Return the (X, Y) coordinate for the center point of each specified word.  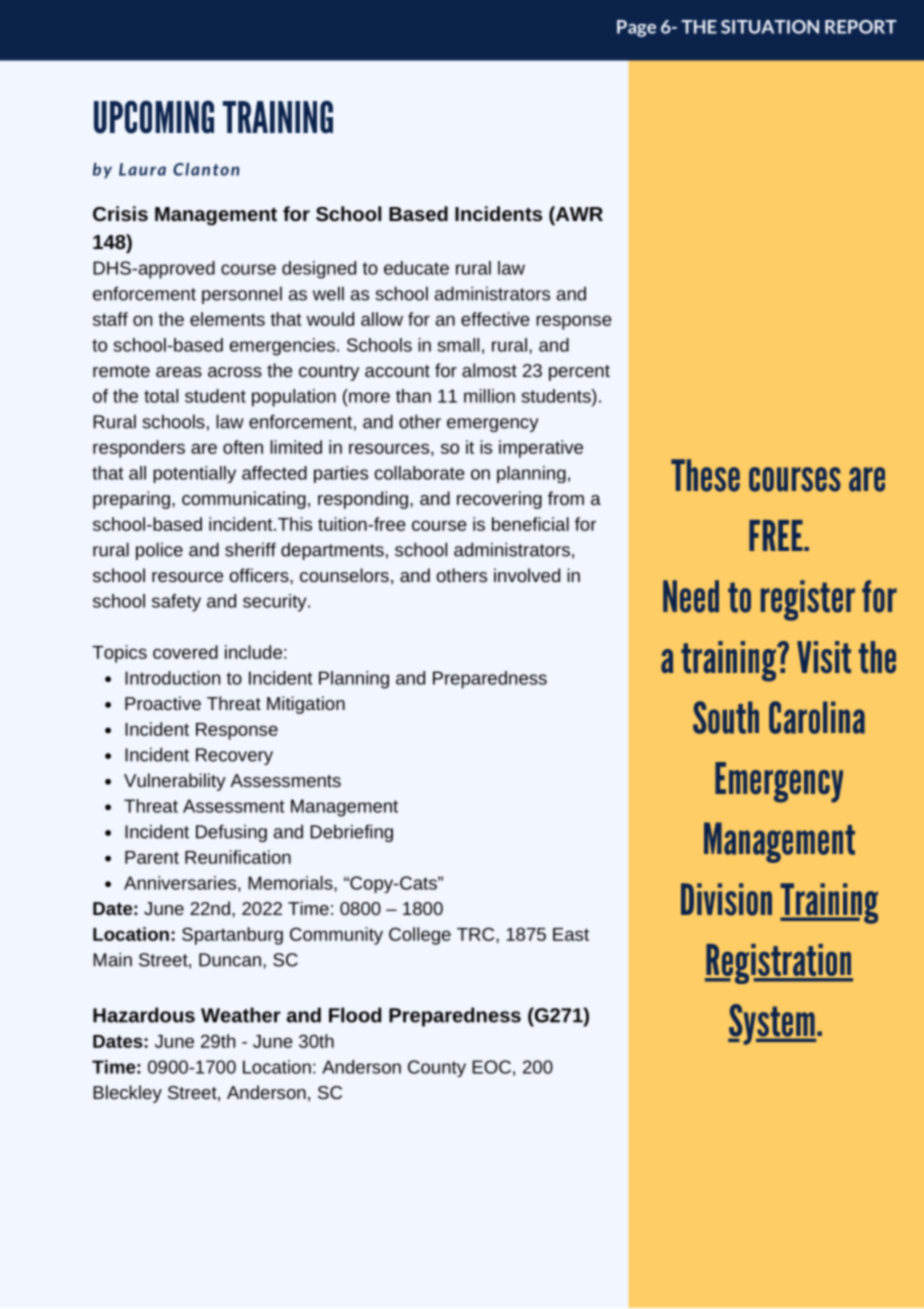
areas (179, 372)
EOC (491, 1067)
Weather (241, 1015)
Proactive (163, 703)
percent (579, 373)
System (772, 1024)
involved (527, 575)
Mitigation (306, 705)
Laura (142, 169)
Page (636, 28)
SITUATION (770, 27)
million (489, 396)
